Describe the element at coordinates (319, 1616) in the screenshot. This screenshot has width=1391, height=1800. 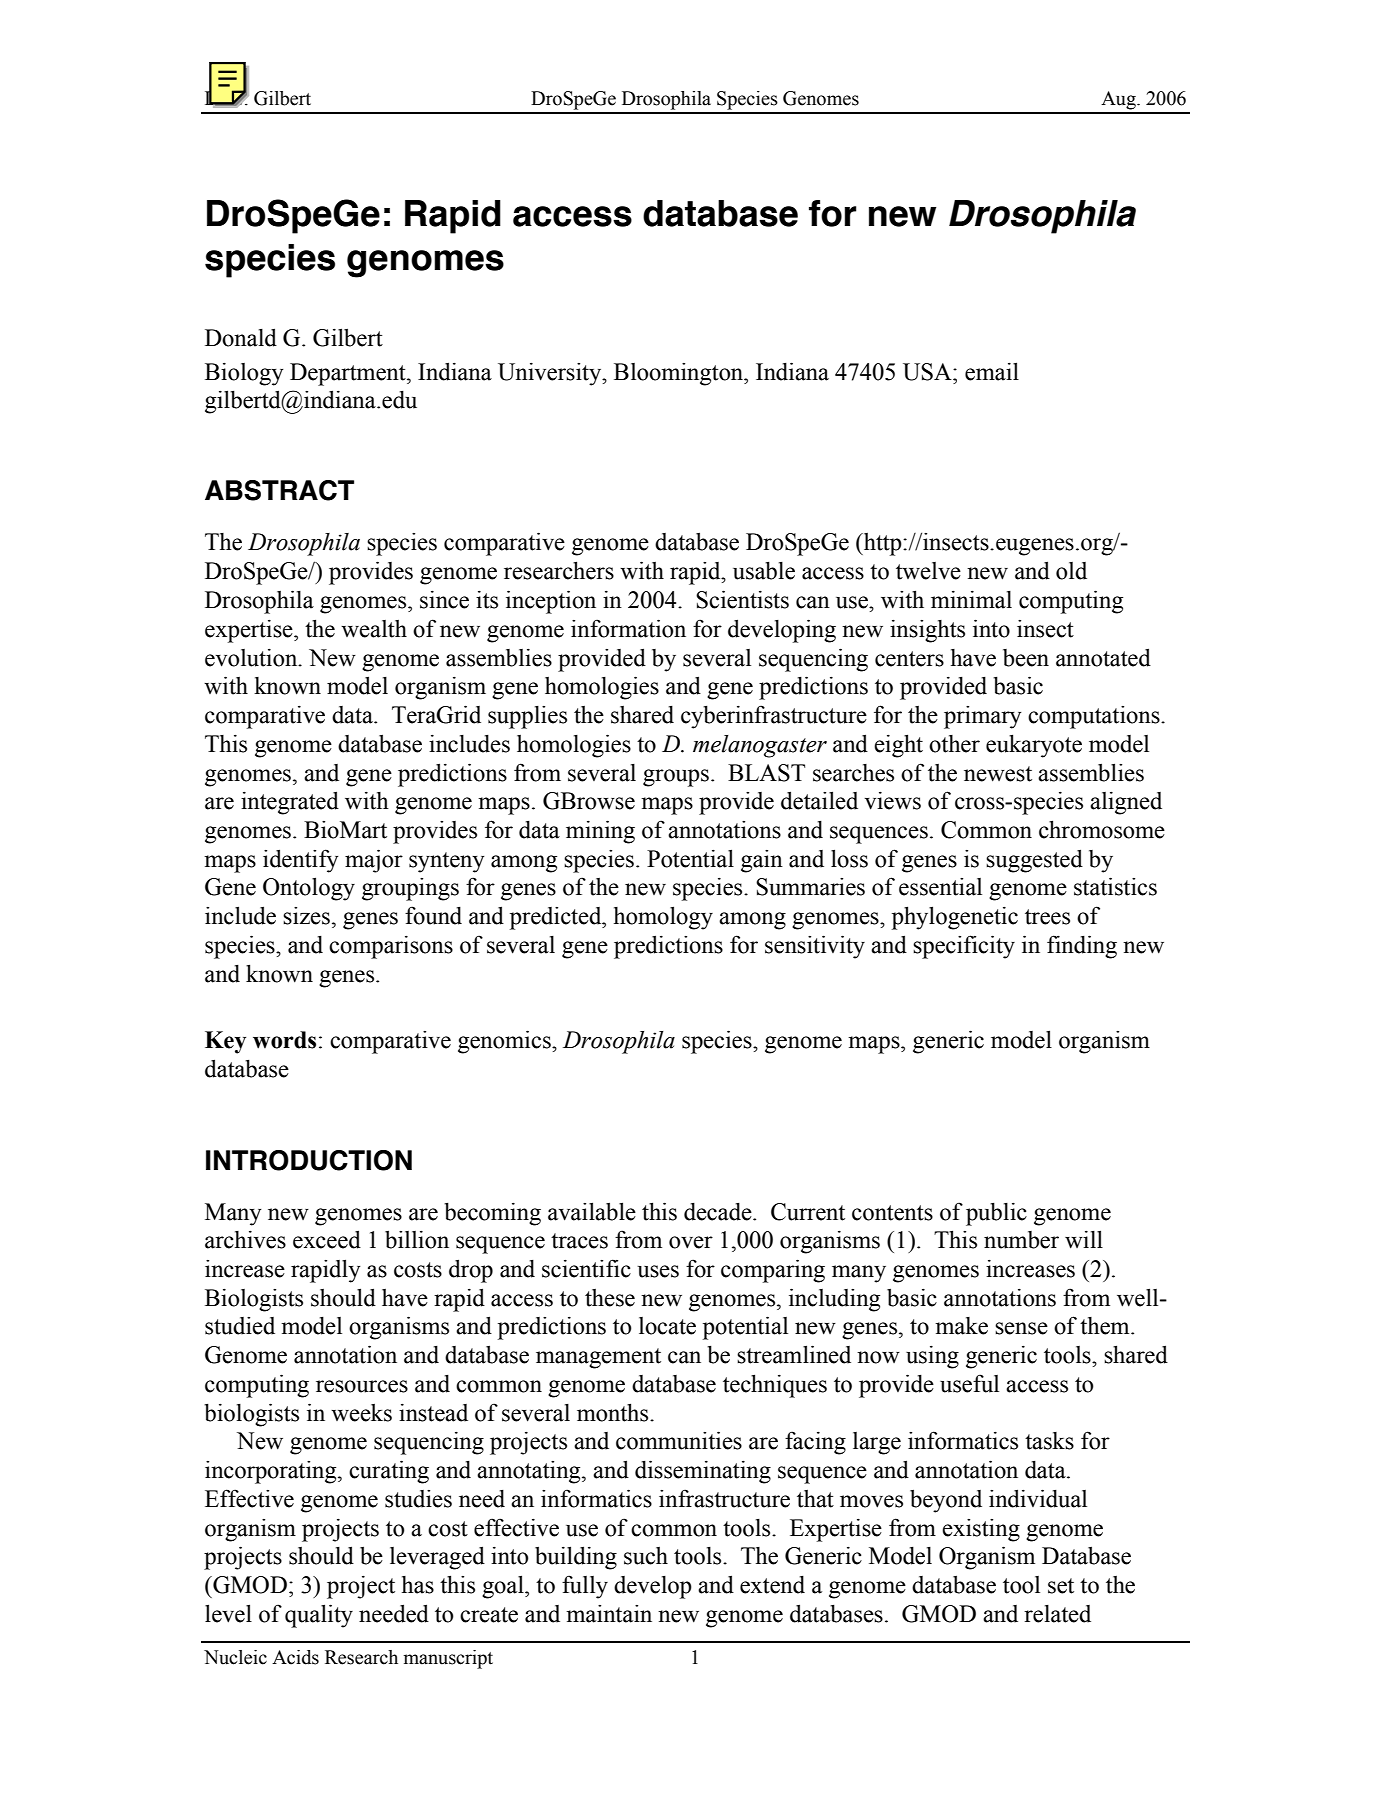
I see `quality` at that location.
